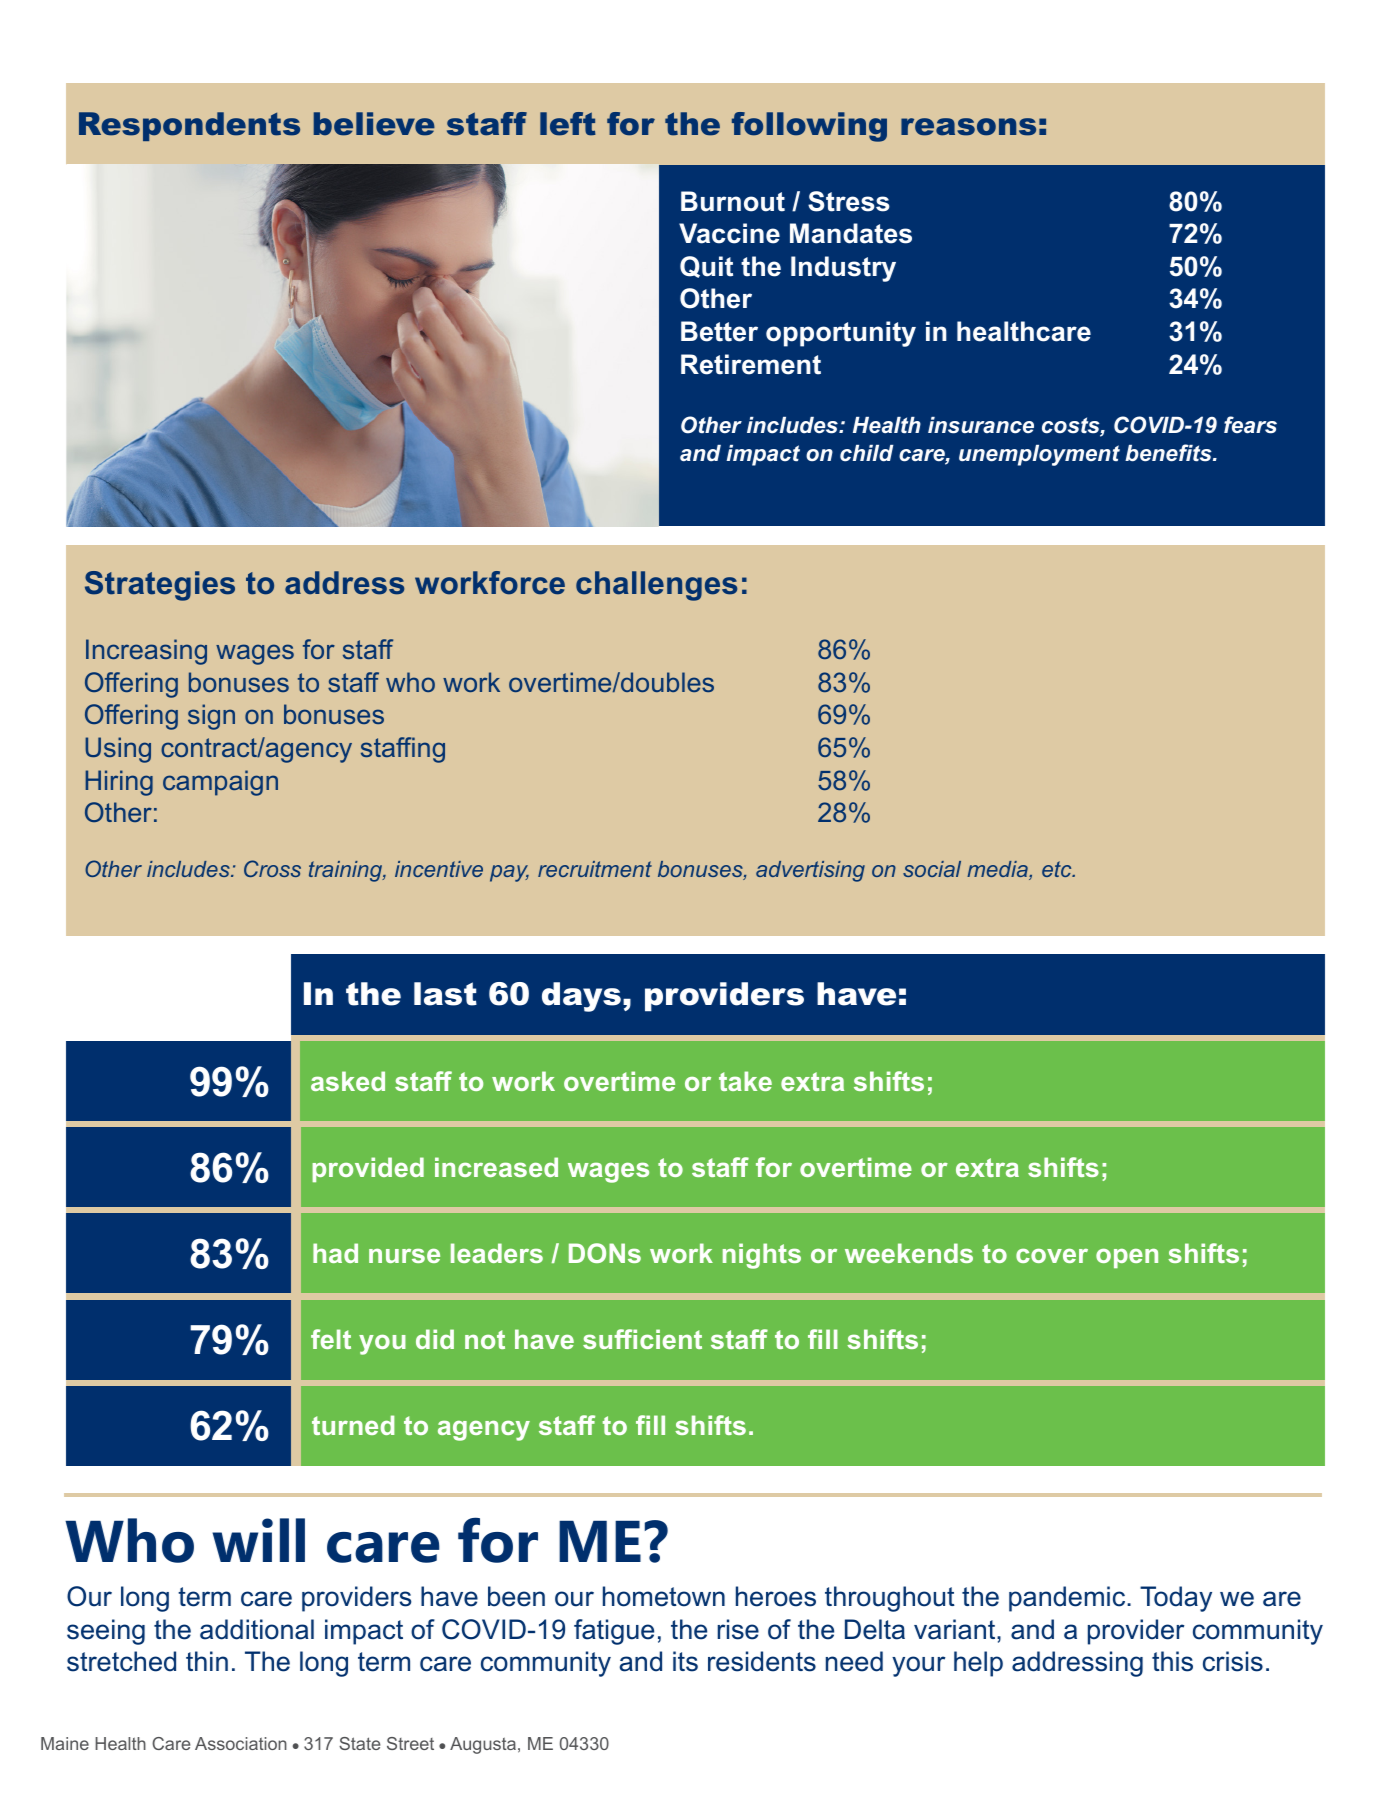 This page has height=1794, width=1386. What do you see at coordinates (733, 201) in the page?
I see `Burnout` at bounding box center [733, 201].
